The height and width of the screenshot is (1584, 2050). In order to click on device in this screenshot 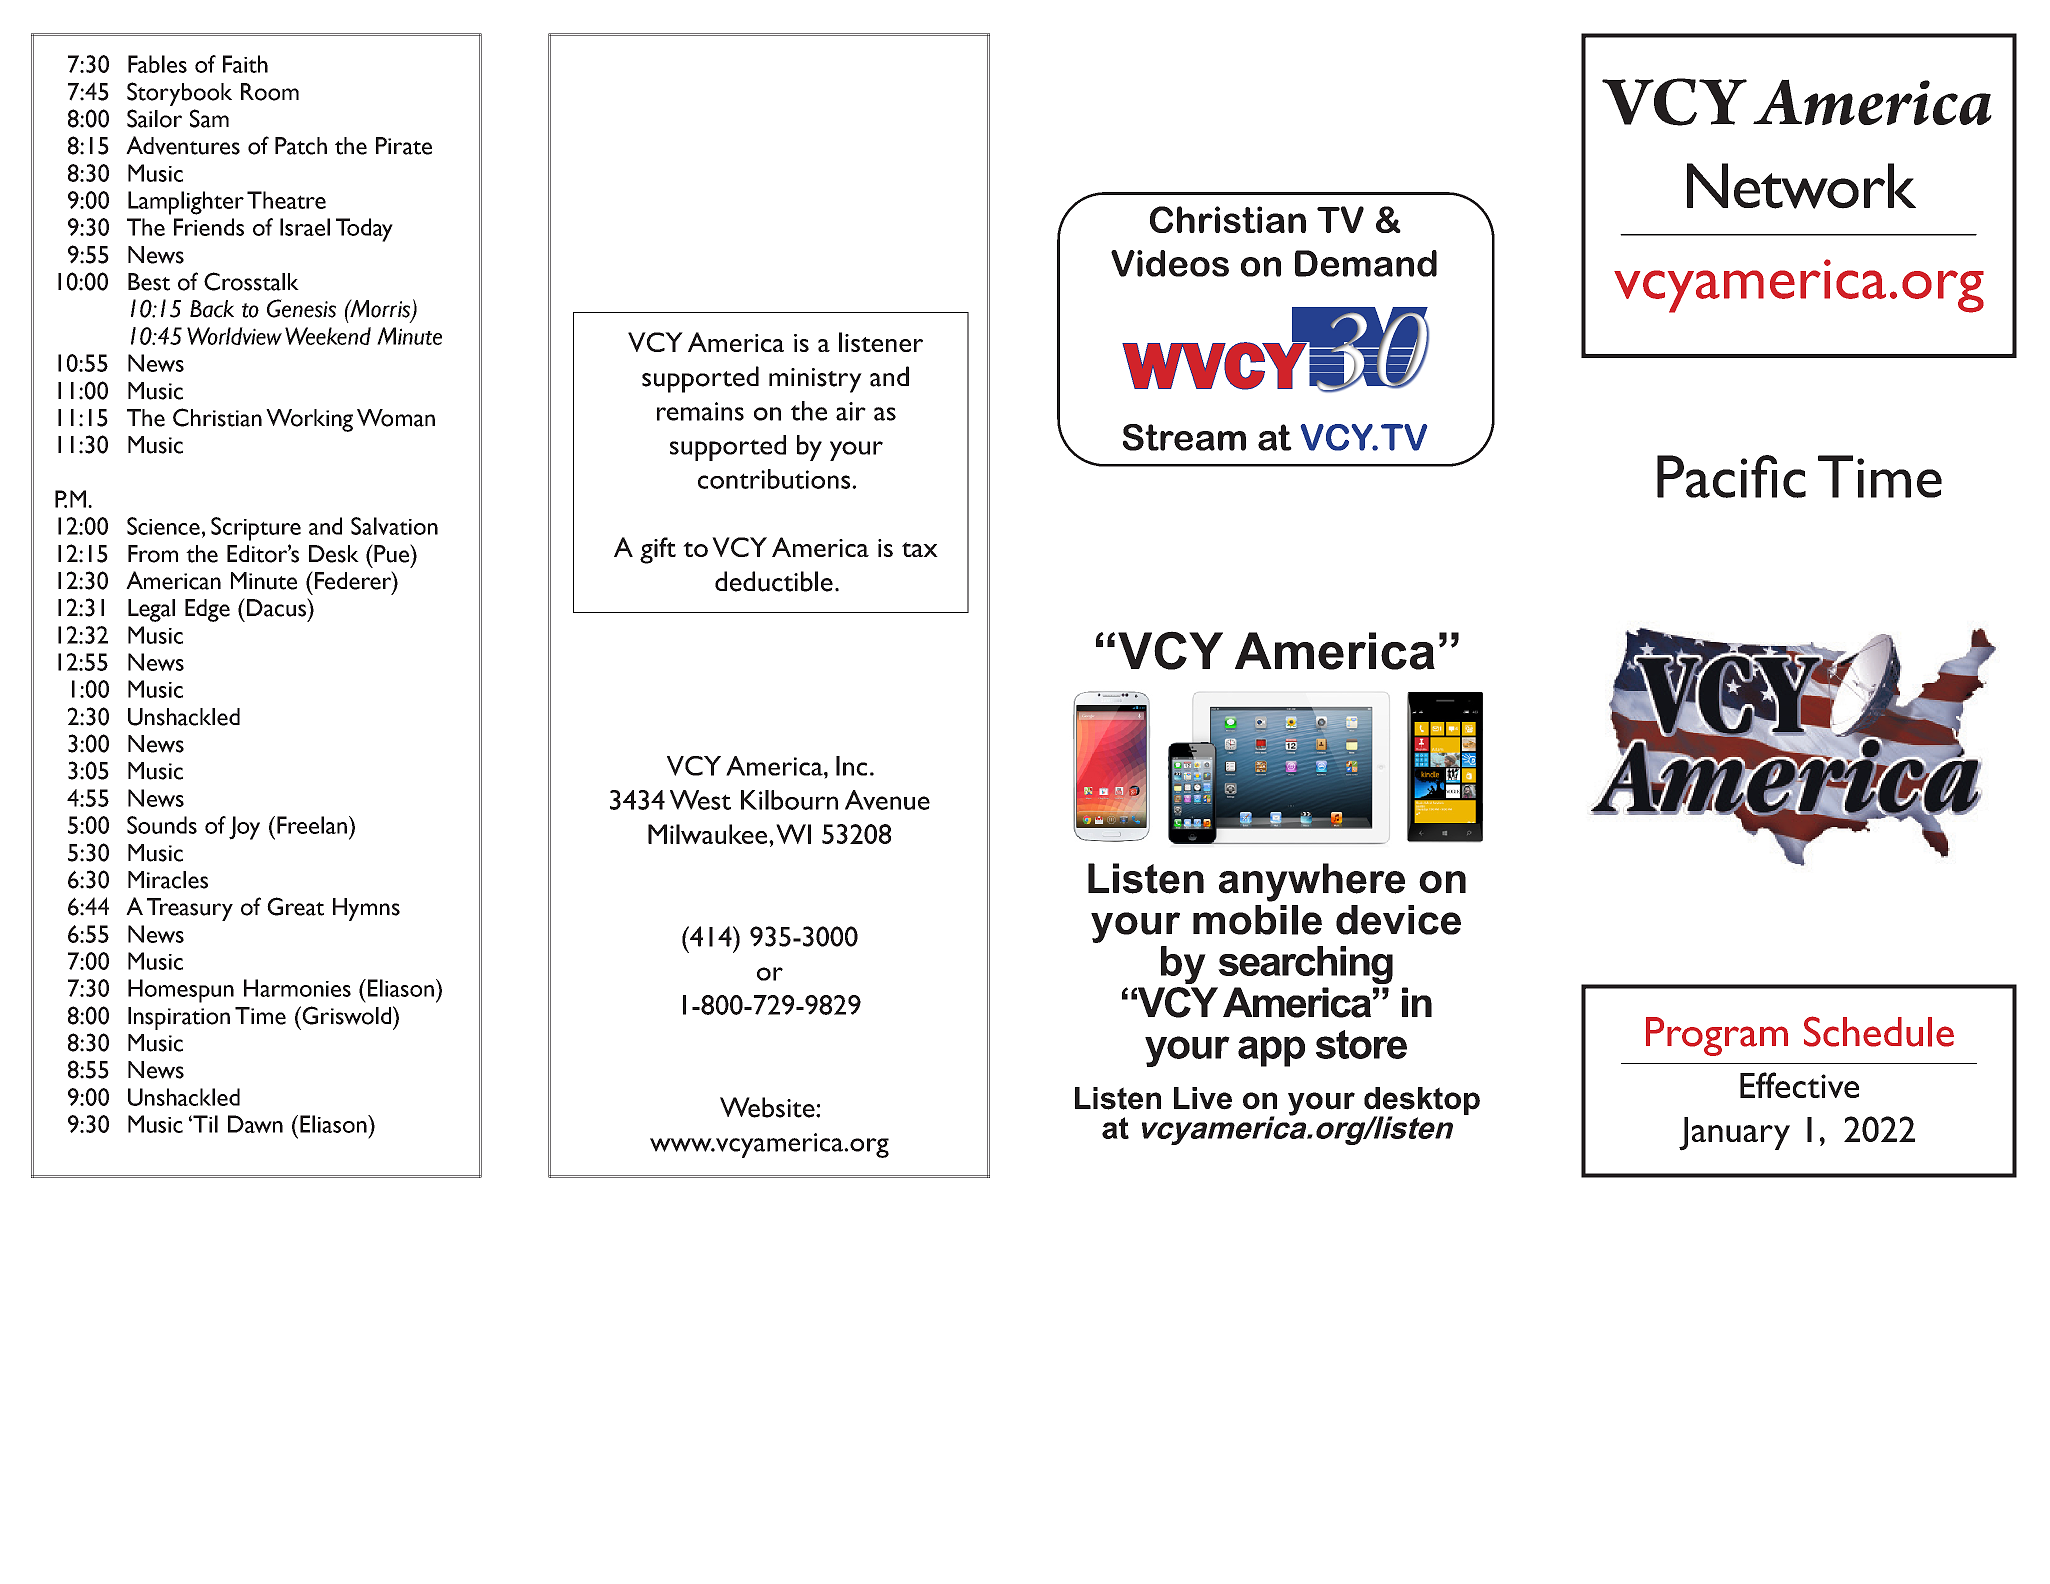, I will do `click(1398, 920)`.
